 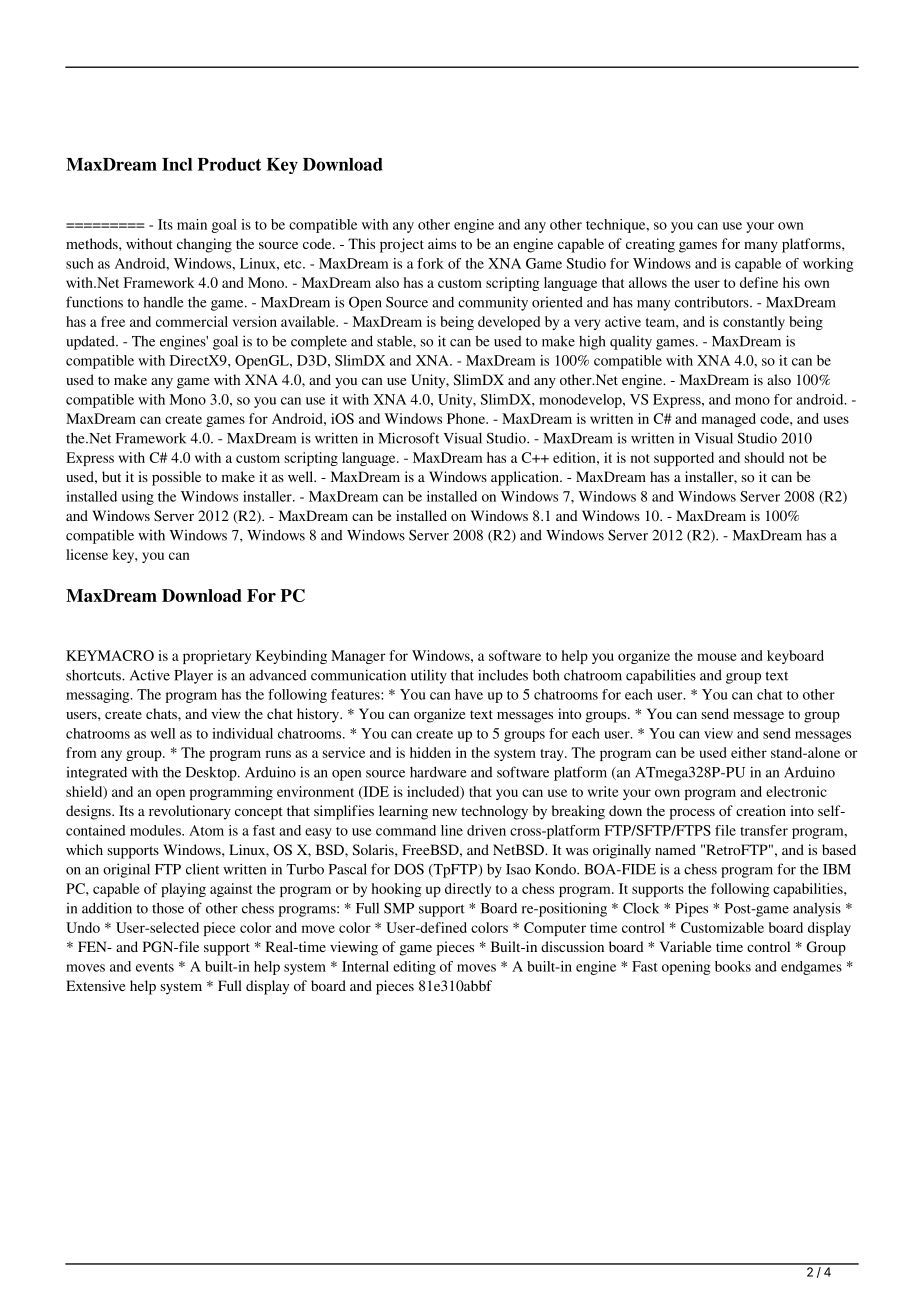 What do you see at coordinates (358, 657) in the document?
I see `Manager` at bounding box center [358, 657].
